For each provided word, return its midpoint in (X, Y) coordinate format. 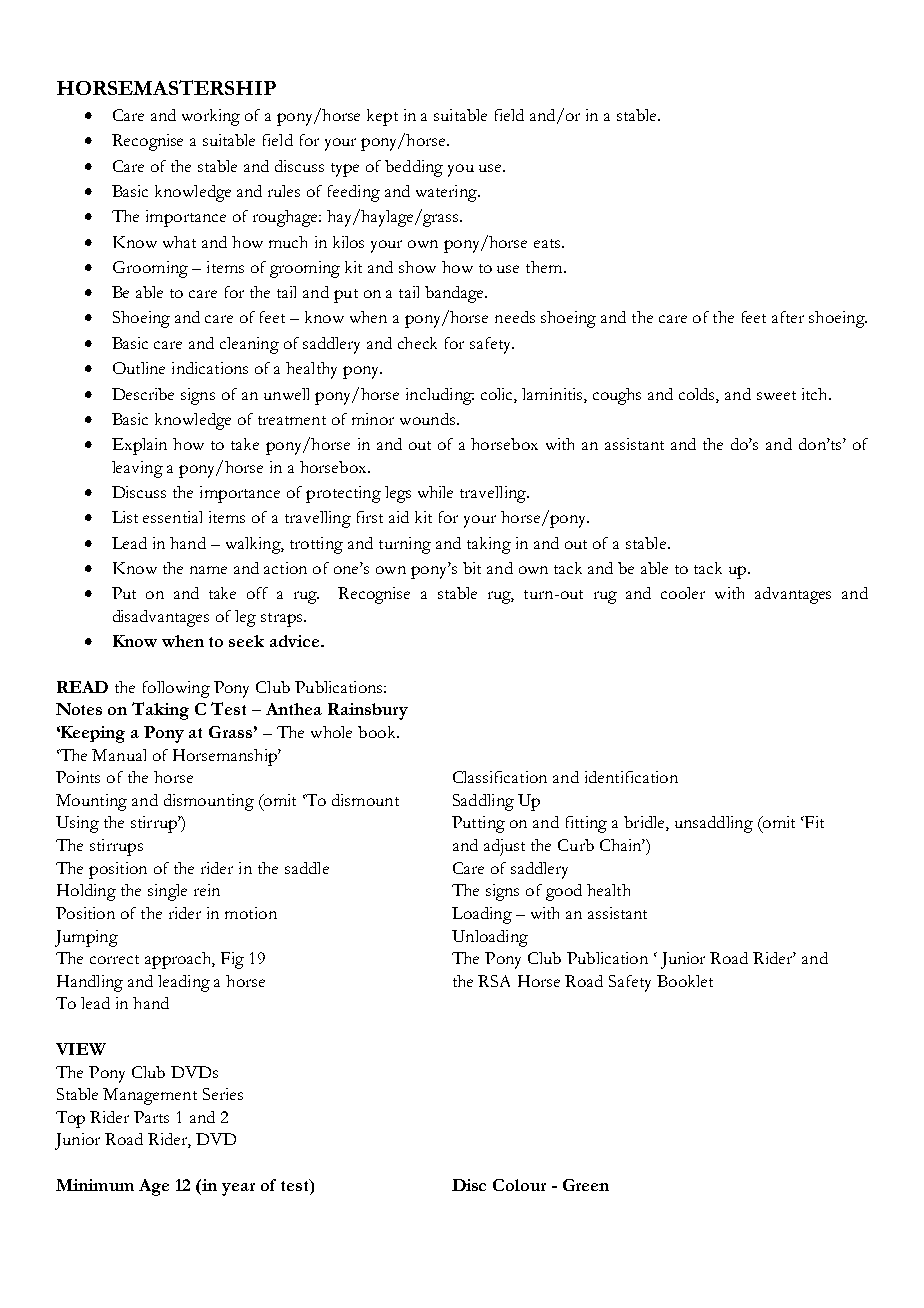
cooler (683, 593)
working (211, 117)
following (176, 689)
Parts (151, 1117)
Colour (519, 1185)
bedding (414, 168)
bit (472, 568)
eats (548, 243)
